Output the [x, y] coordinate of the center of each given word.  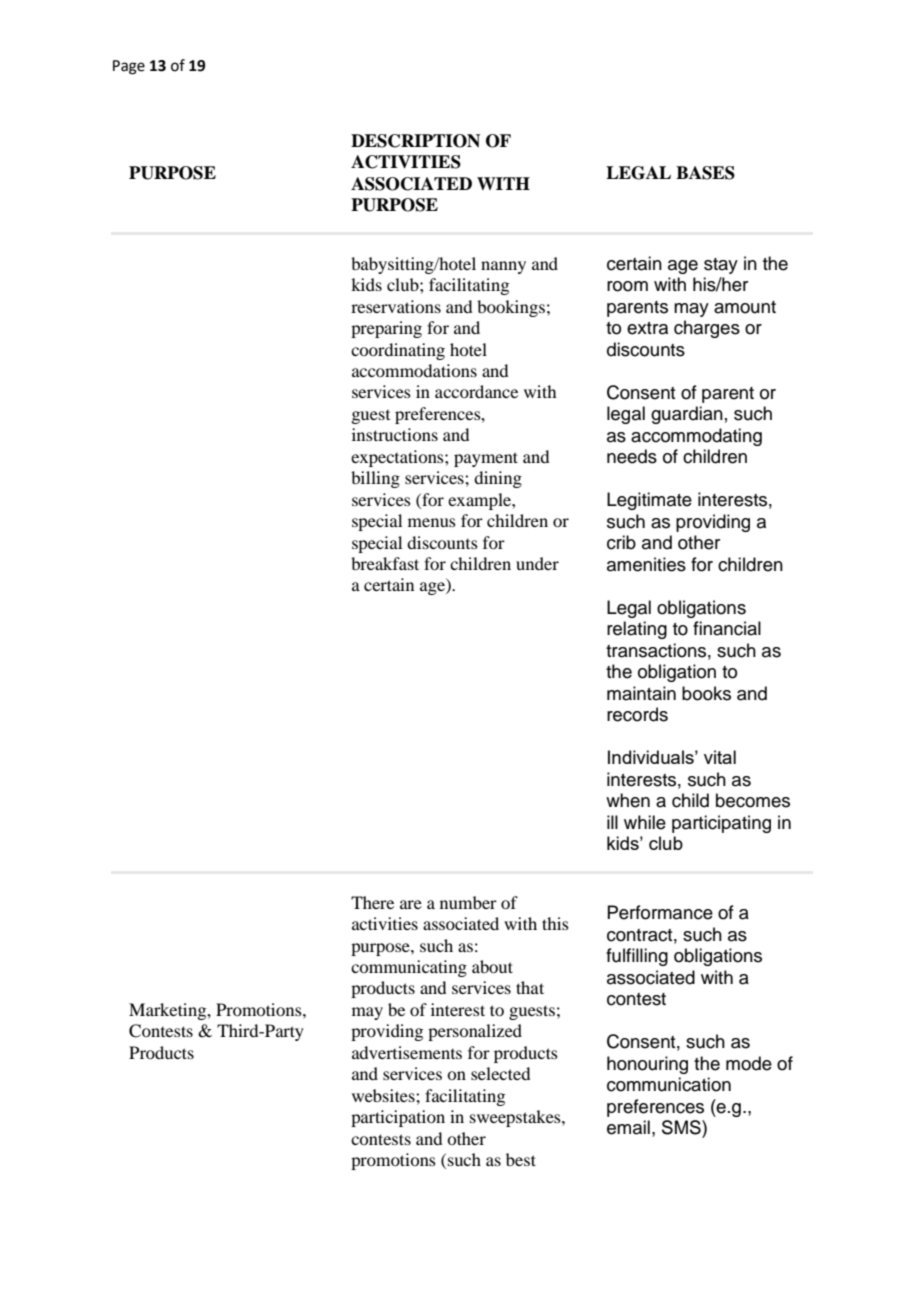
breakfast [385, 563]
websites [384, 1095]
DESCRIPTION [415, 141]
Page [129, 67]
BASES [705, 173]
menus [432, 522]
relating [637, 630]
